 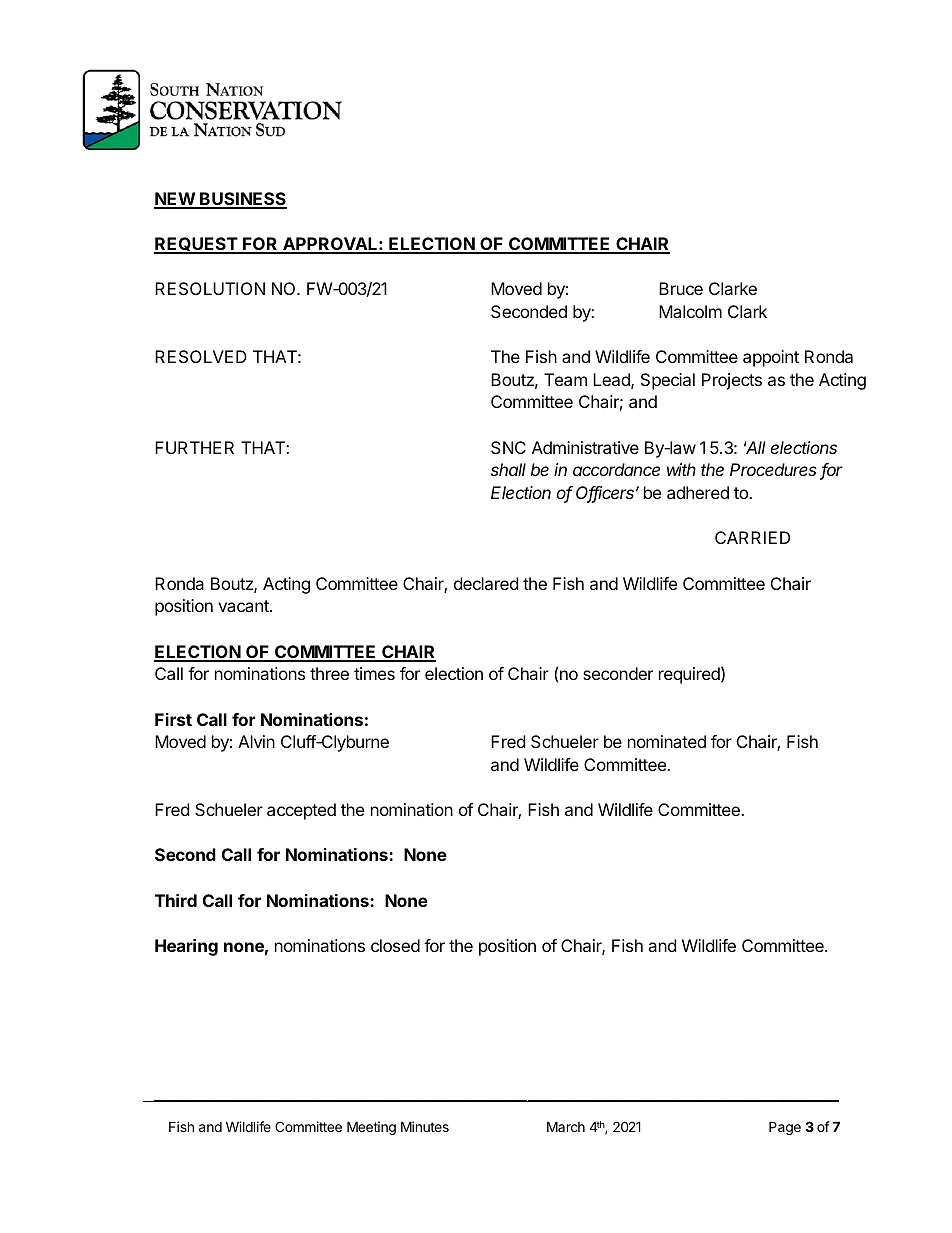 What do you see at coordinates (244, 606) in the image?
I see `vacant` at bounding box center [244, 606].
